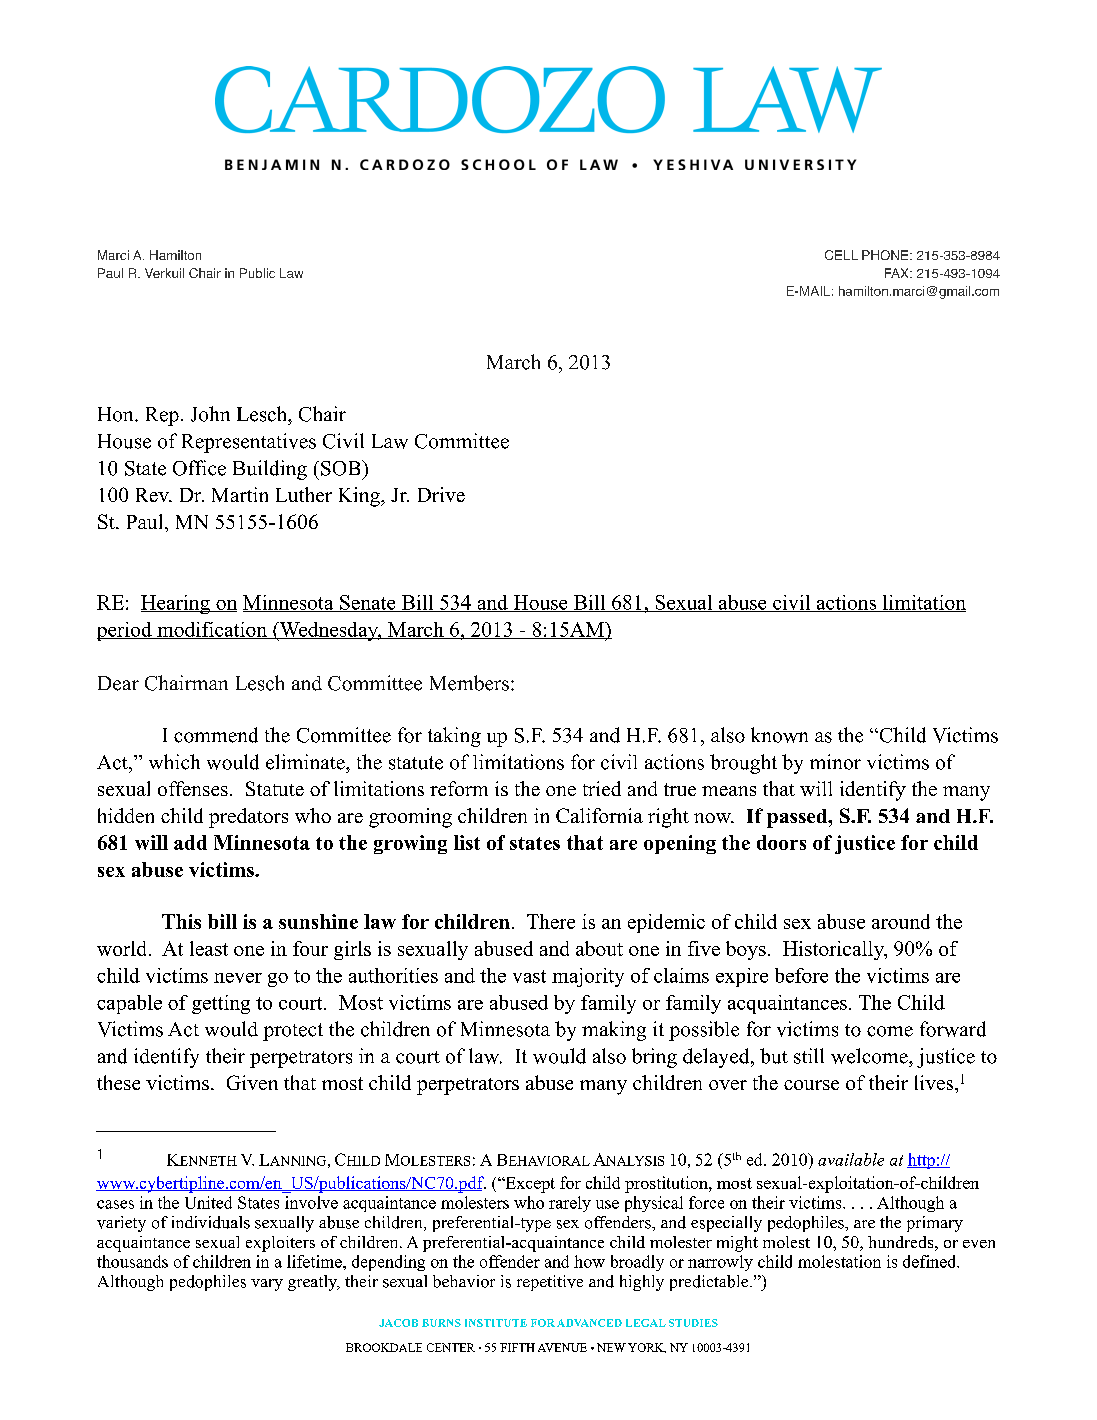  I want to click on CELL, so click(841, 255).
